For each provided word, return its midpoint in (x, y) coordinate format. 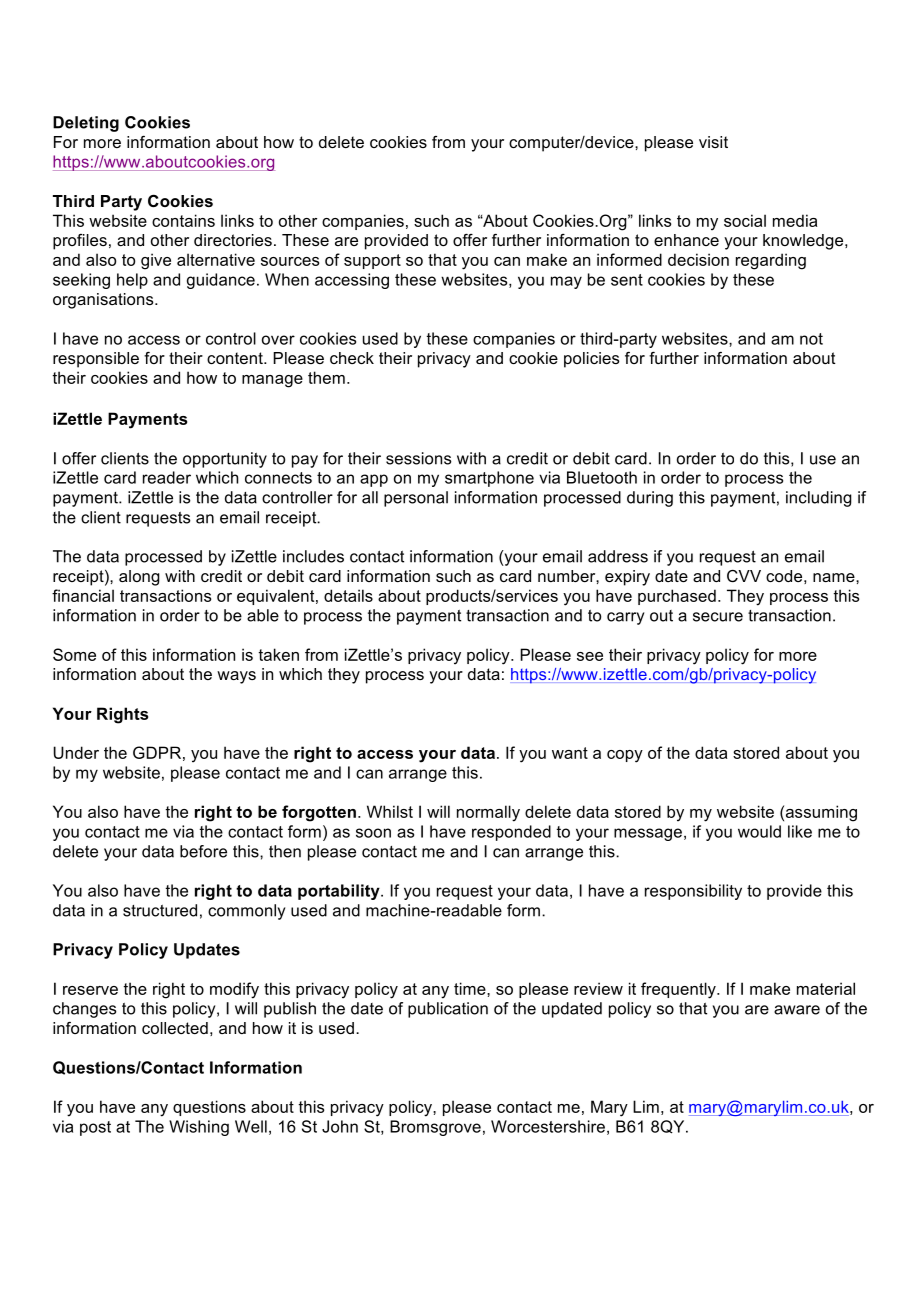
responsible (96, 360)
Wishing (199, 1128)
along (139, 578)
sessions (419, 458)
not (811, 339)
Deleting (86, 124)
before (203, 851)
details (348, 595)
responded (511, 833)
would (759, 831)
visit (713, 142)
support (372, 261)
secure (718, 617)
